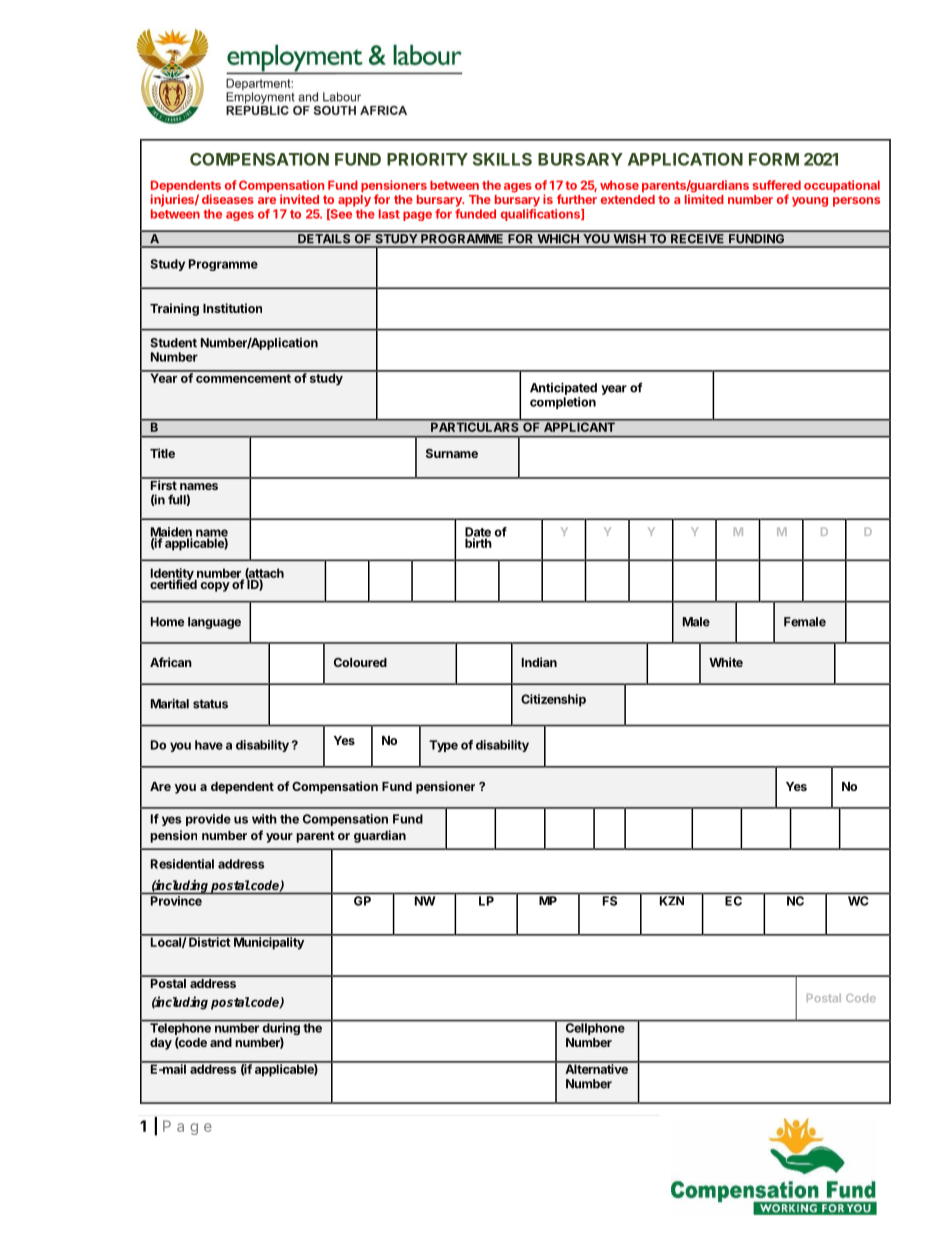 The height and width of the document is (1233, 952). Describe the element at coordinates (162, 453) in the document. I see `Title` at that location.
